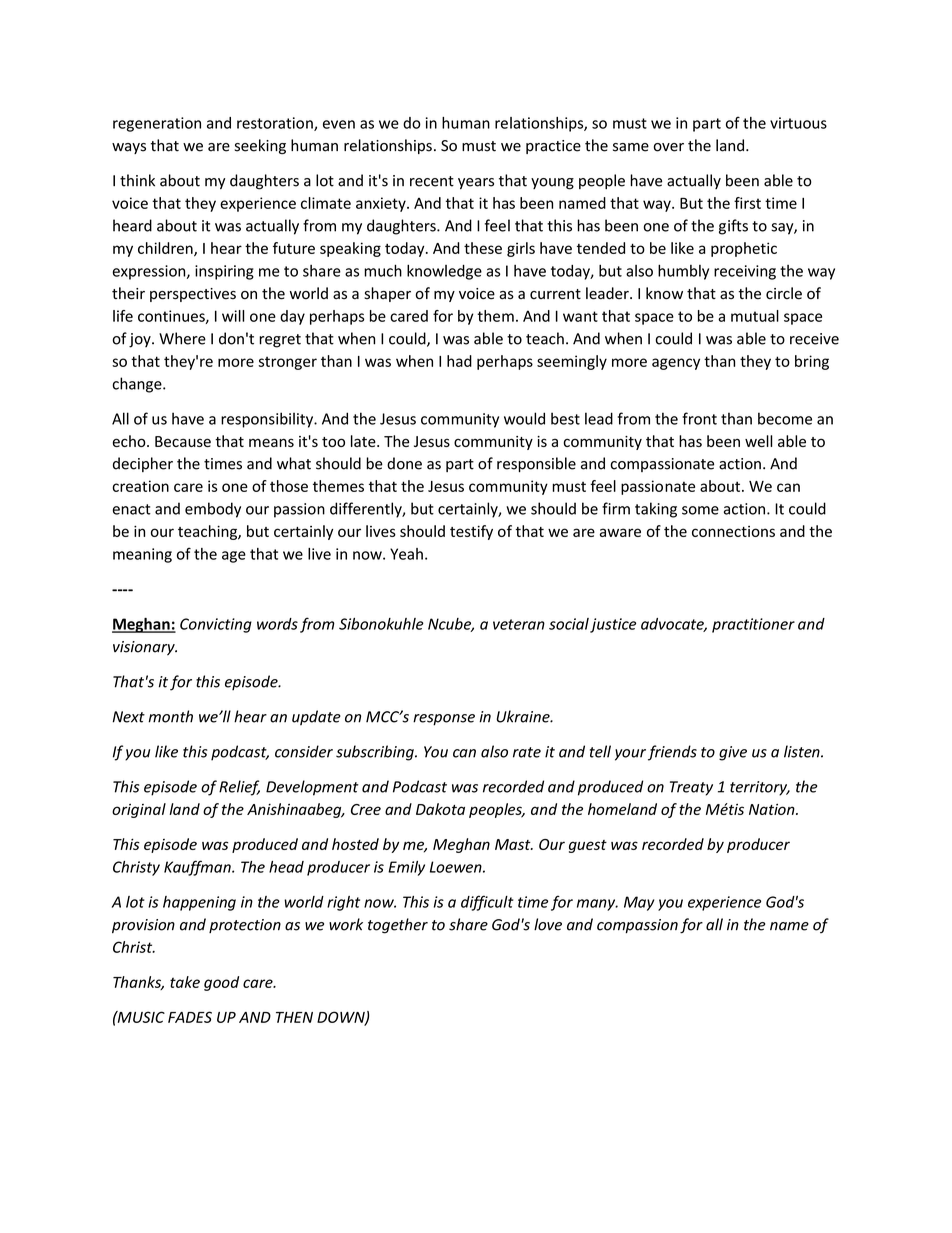 The height and width of the screenshot is (1233, 952). What do you see at coordinates (733, 753) in the screenshot?
I see `give` at bounding box center [733, 753].
